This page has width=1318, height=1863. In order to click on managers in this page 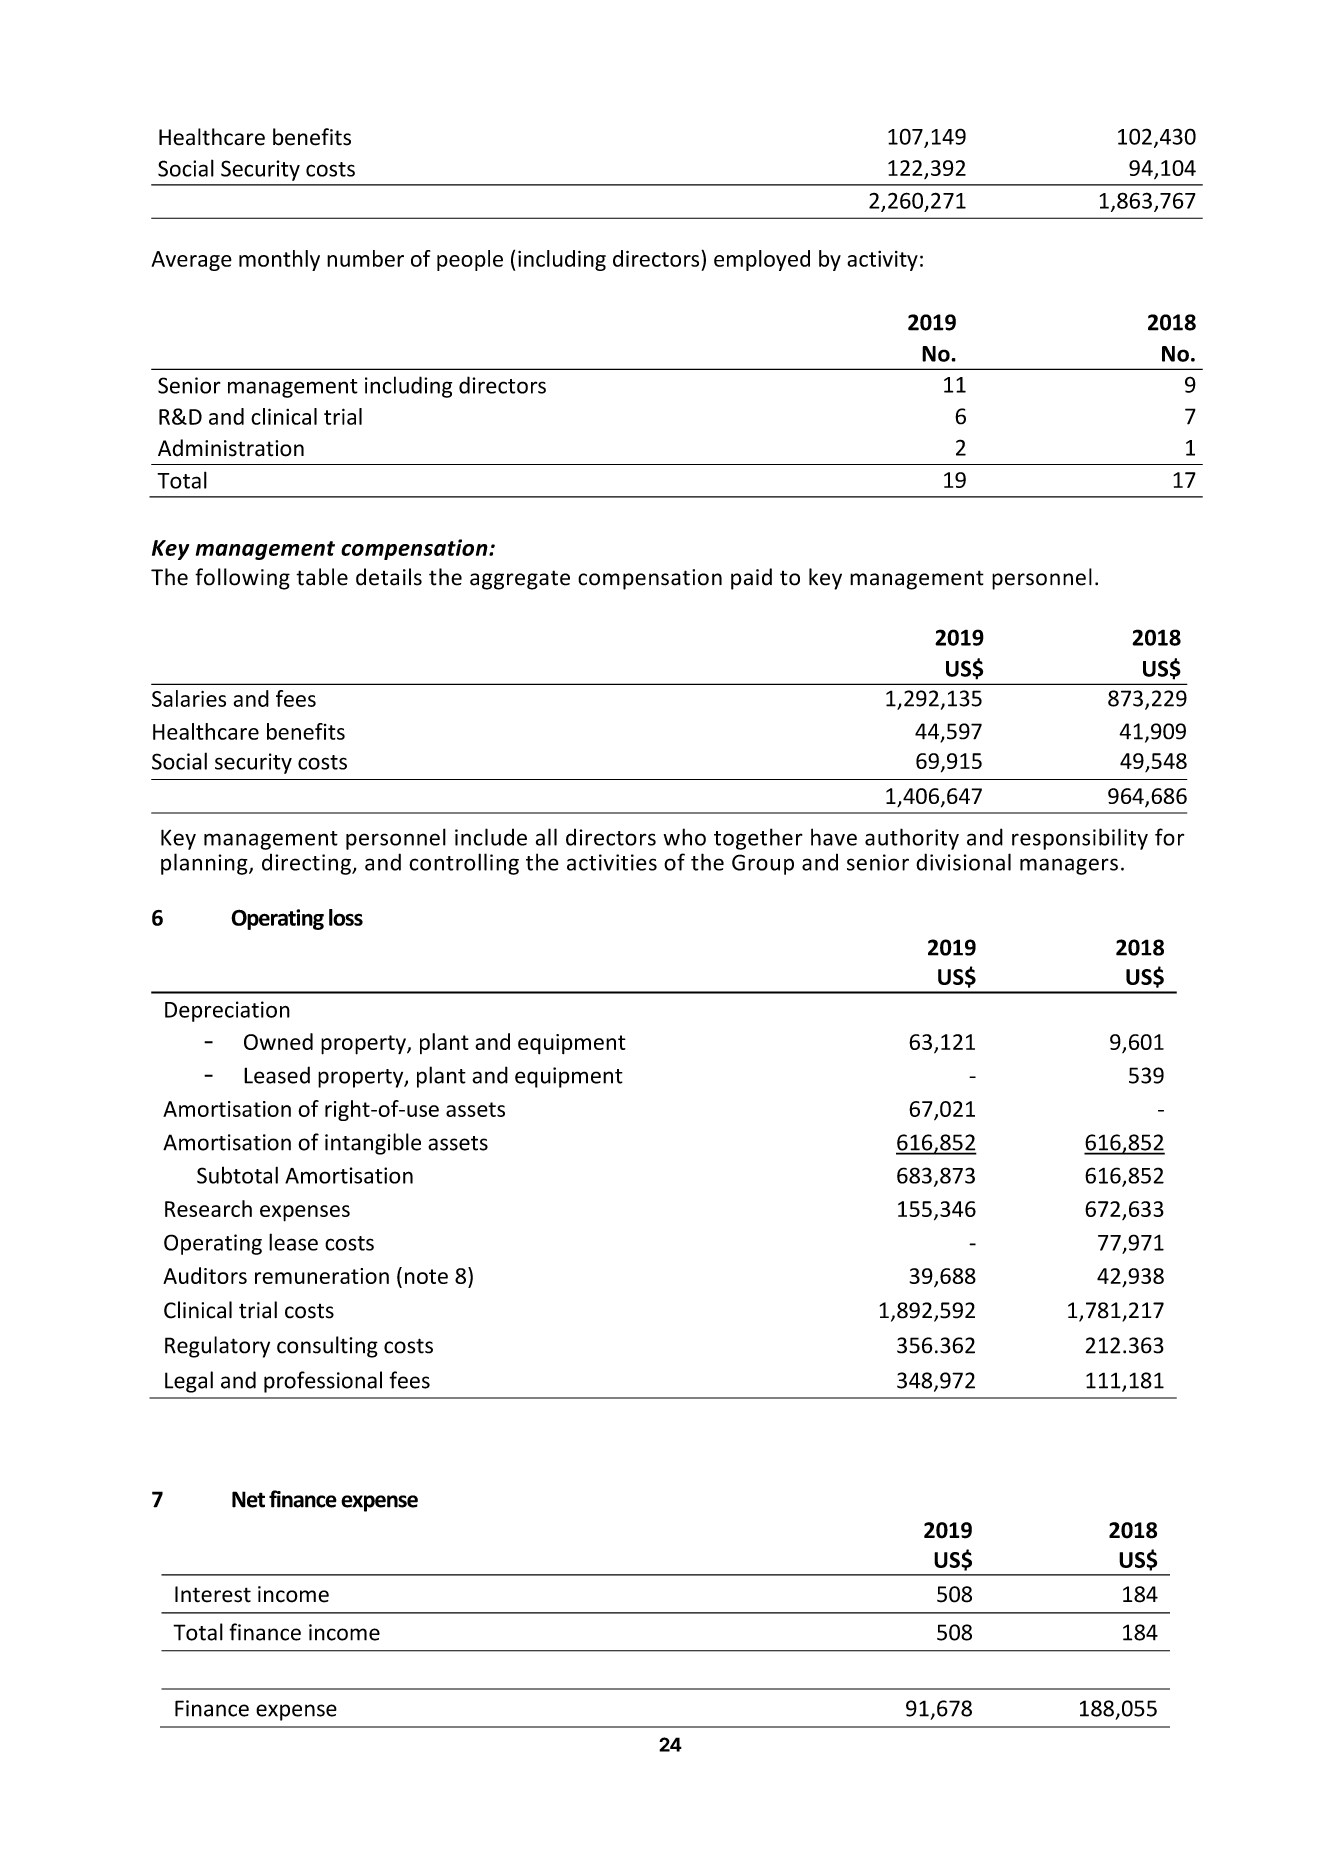, I will do `click(1069, 866)`.
